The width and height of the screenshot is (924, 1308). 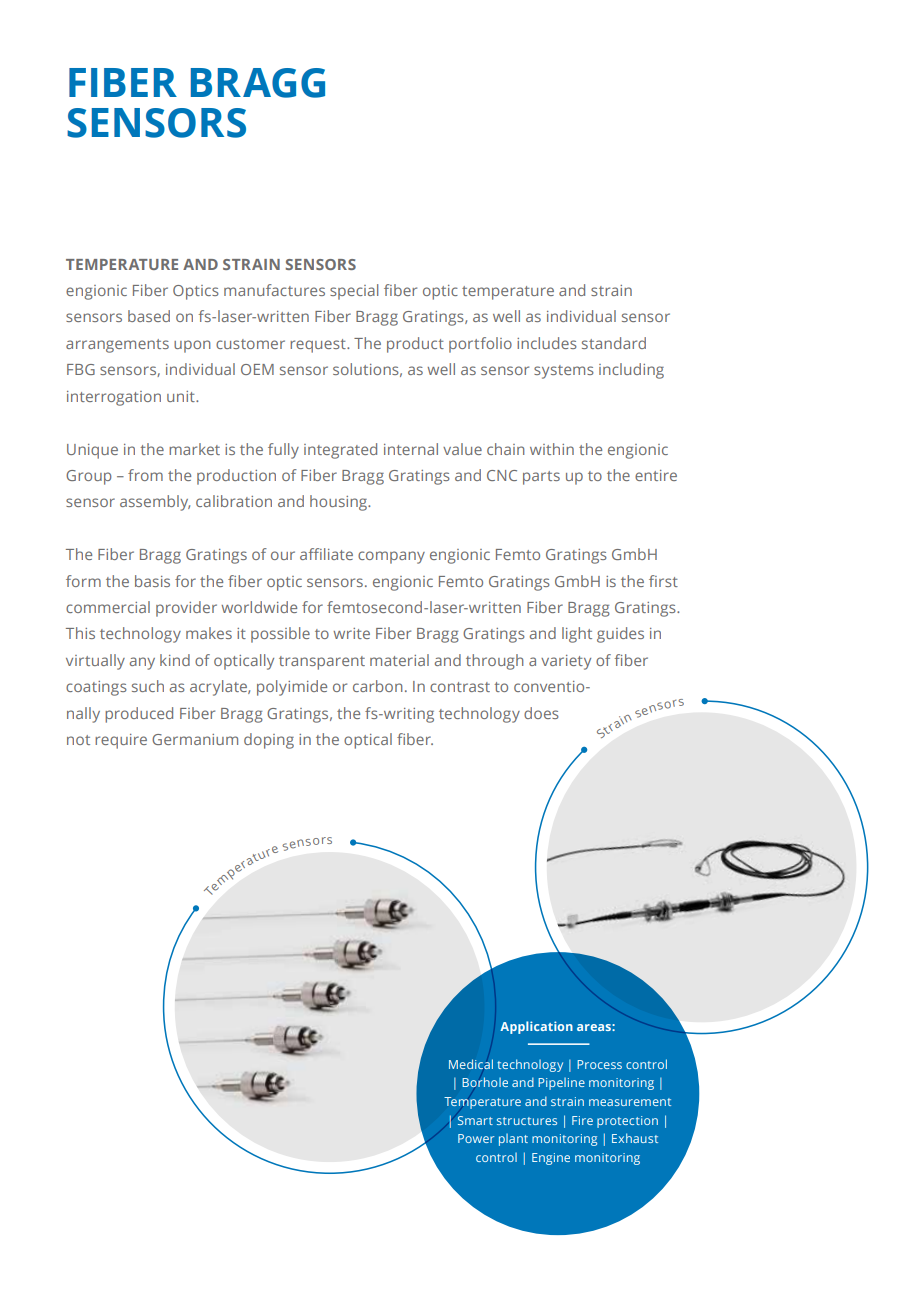 I want to click on light, so click(x=577, y=635).
